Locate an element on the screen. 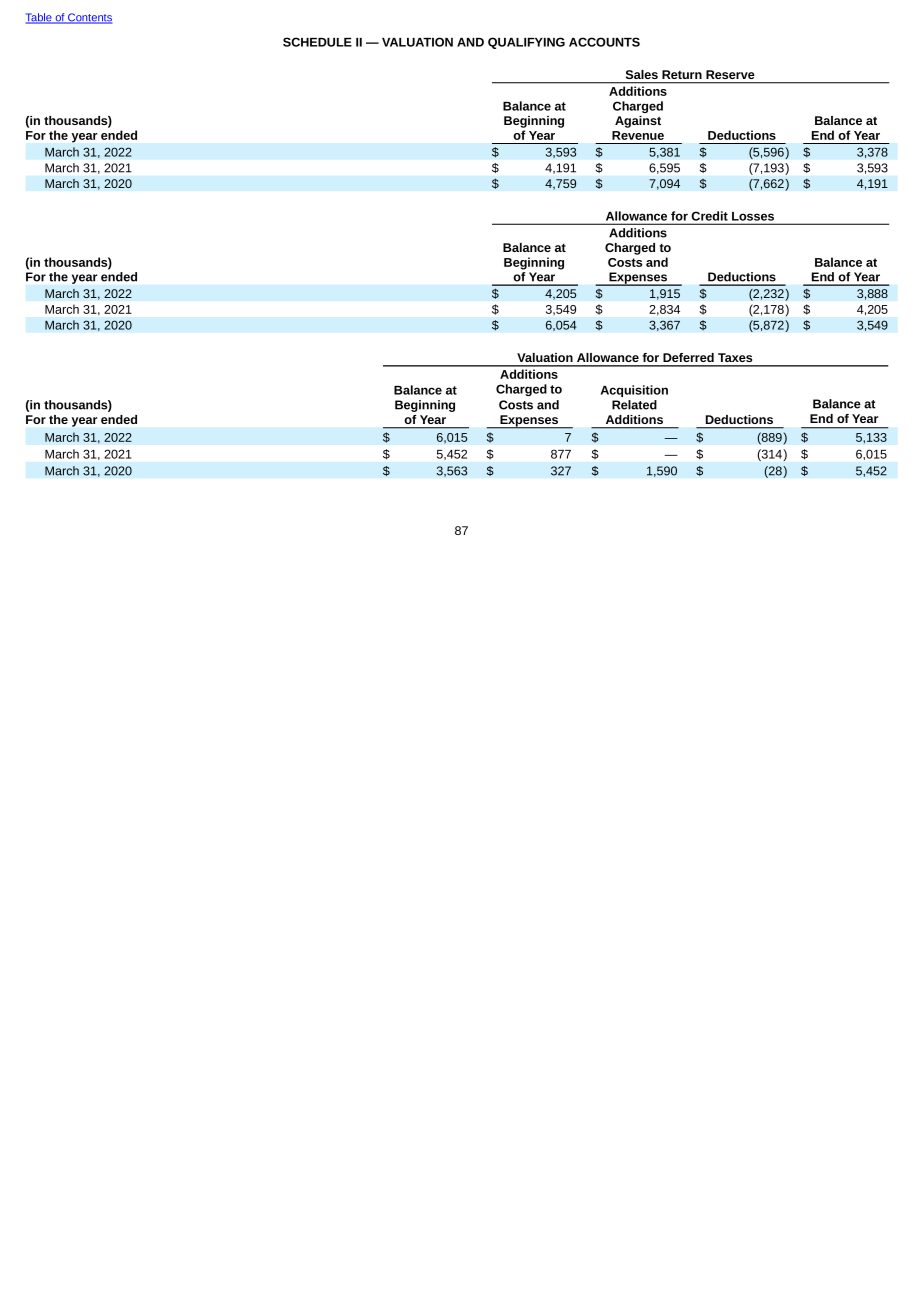 Image resolution: width=924 pixels, height=1308 pixels. Against is located at coordinates (638, 122).
